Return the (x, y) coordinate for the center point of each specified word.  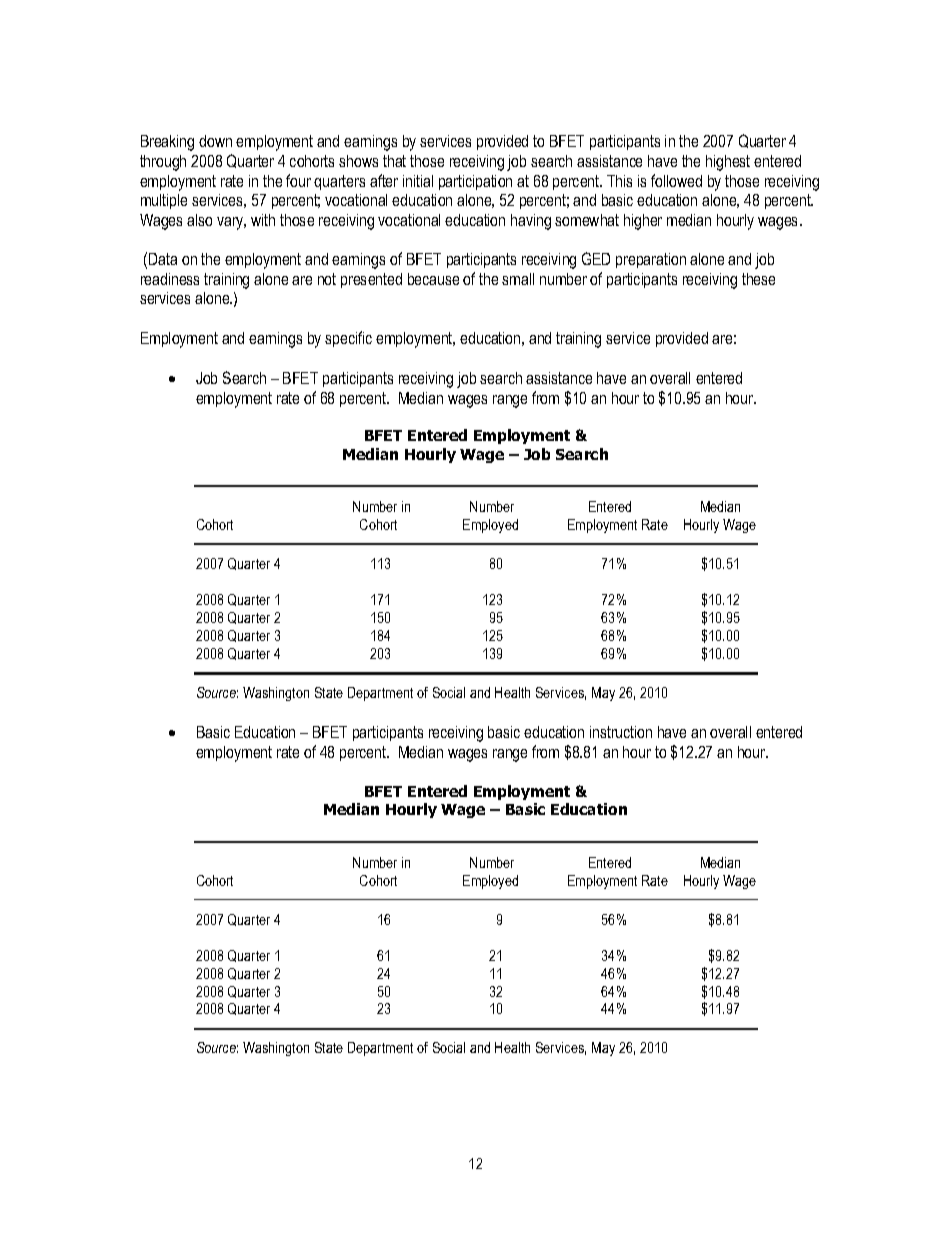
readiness (170, 279)
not (327, 279)
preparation (651, 260)
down (215, 141)
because (433, 279)
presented (371, 280)
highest (728, 163)
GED (596, 258)
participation (475, 182)
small (518, 279)
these (758, 279)
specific (348, 339)
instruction (621, 732)
